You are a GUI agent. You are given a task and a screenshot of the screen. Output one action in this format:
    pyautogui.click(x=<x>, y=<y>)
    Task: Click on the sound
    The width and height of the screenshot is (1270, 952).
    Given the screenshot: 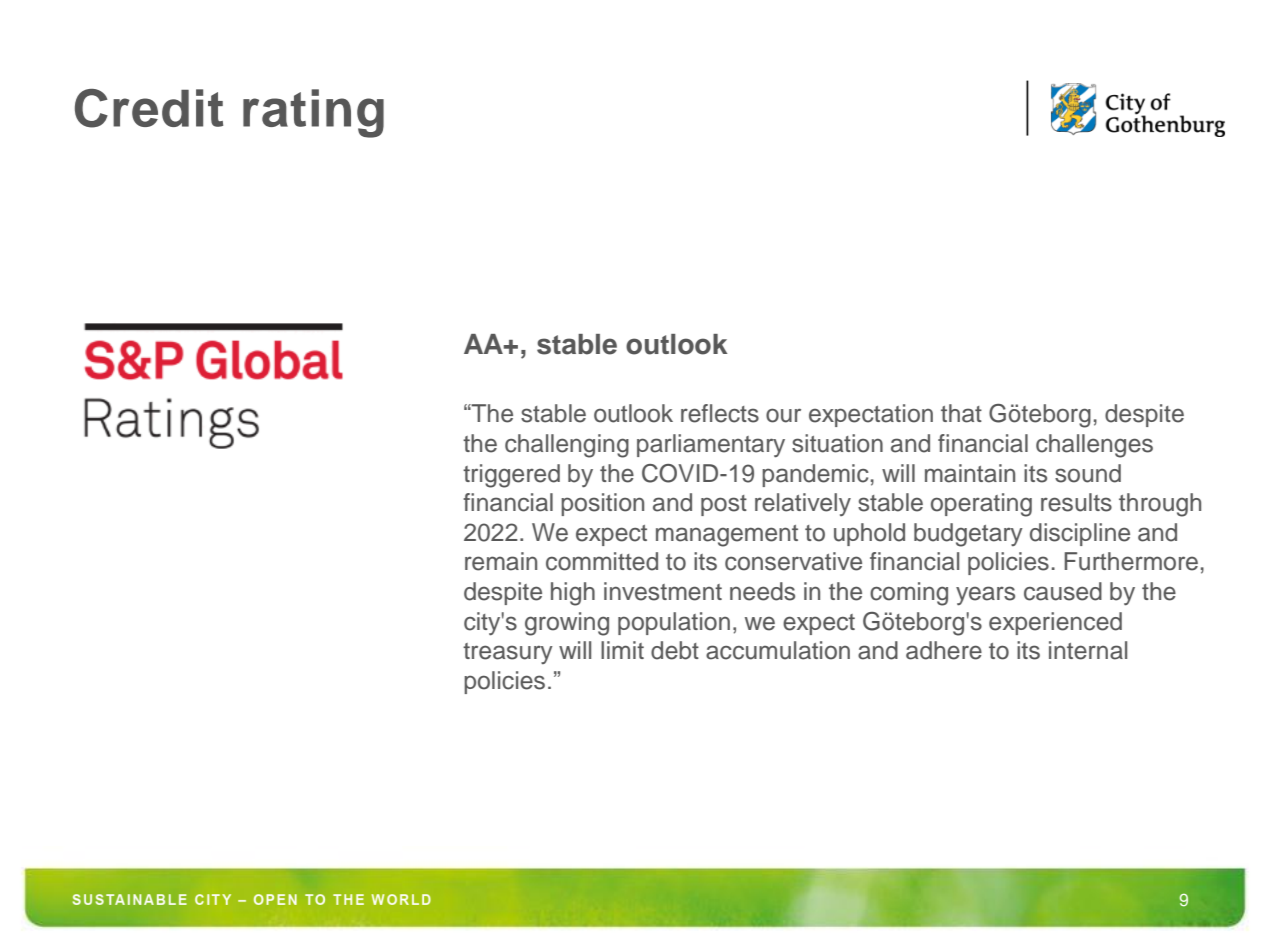 What is the action you would take?
    pyautogui.click(x=1088, y=473)
